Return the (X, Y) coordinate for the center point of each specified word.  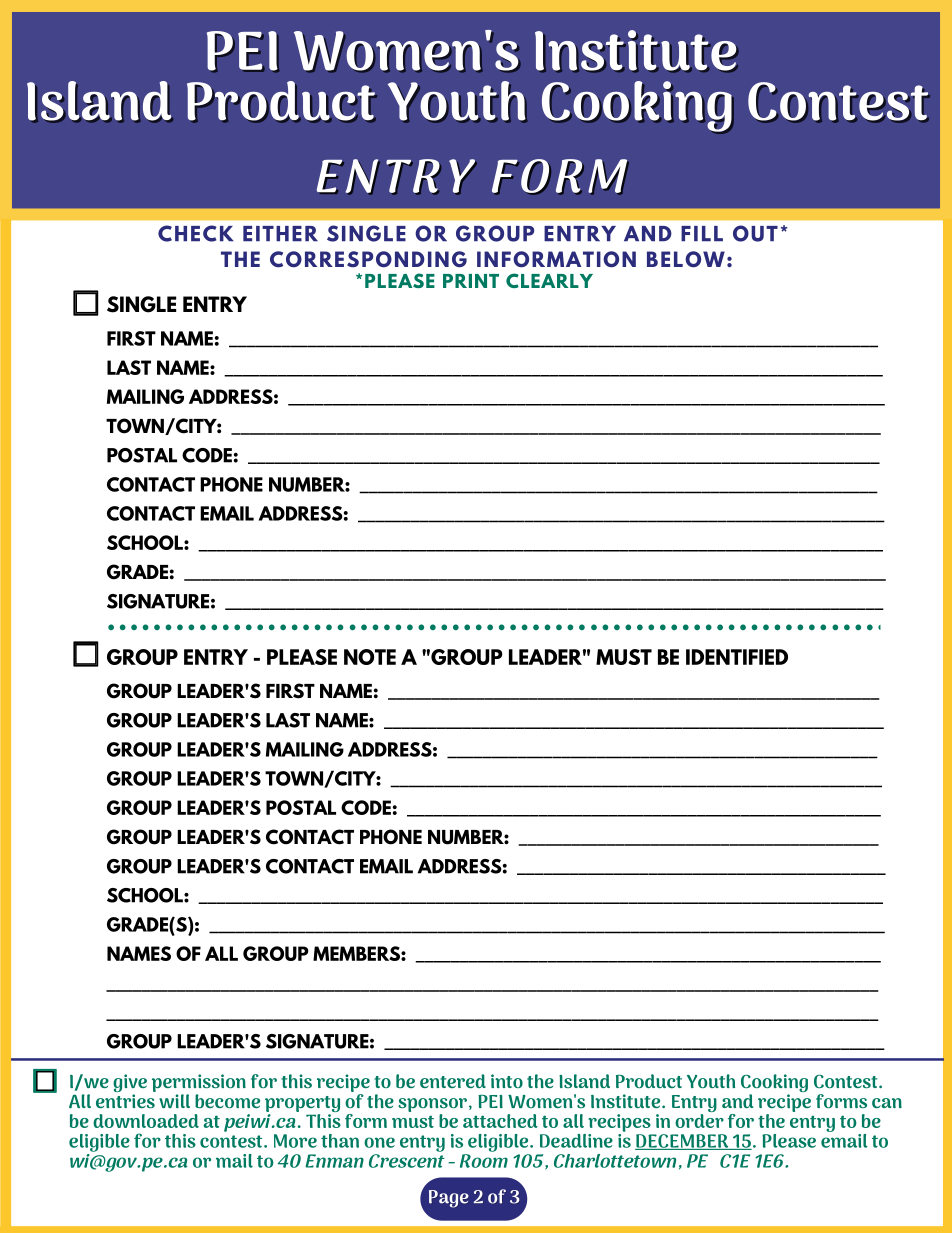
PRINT (471, 281)
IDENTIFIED (737, 657)
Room (484, 1161)
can (887, 1103)
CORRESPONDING (368, 259)
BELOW (686, 259)
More (295, 1141)
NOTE (370, 657)
